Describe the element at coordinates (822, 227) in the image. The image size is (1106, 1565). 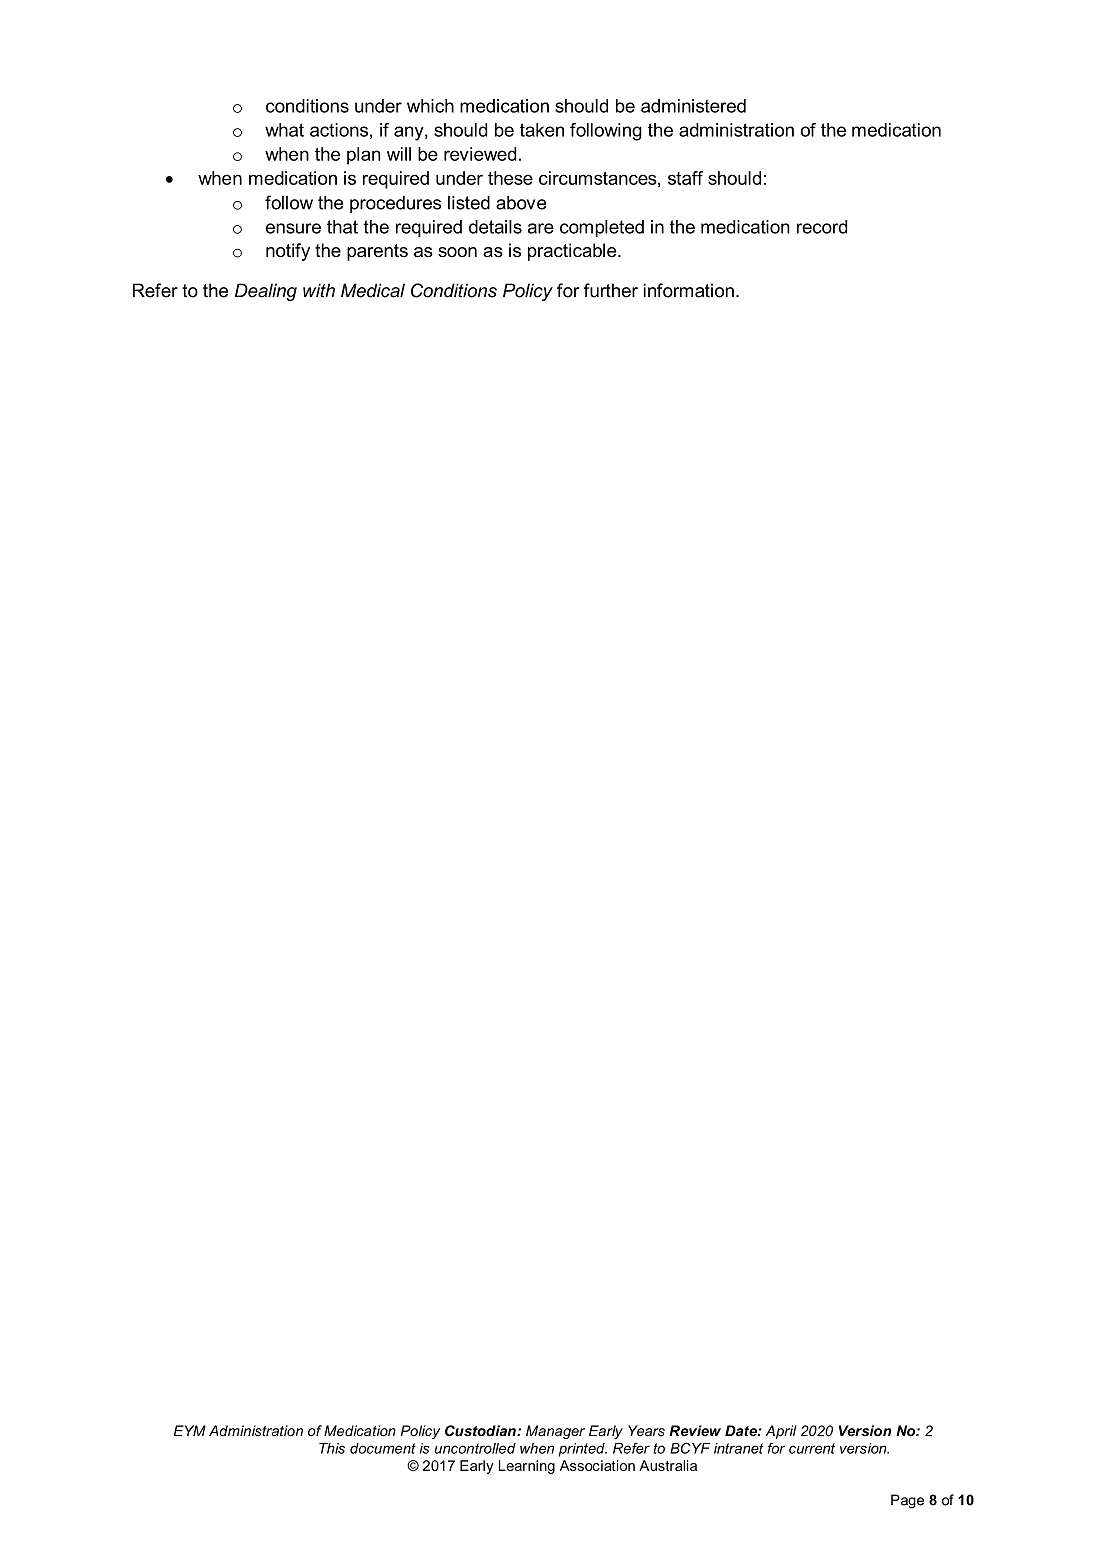
I see `record` at that location.
